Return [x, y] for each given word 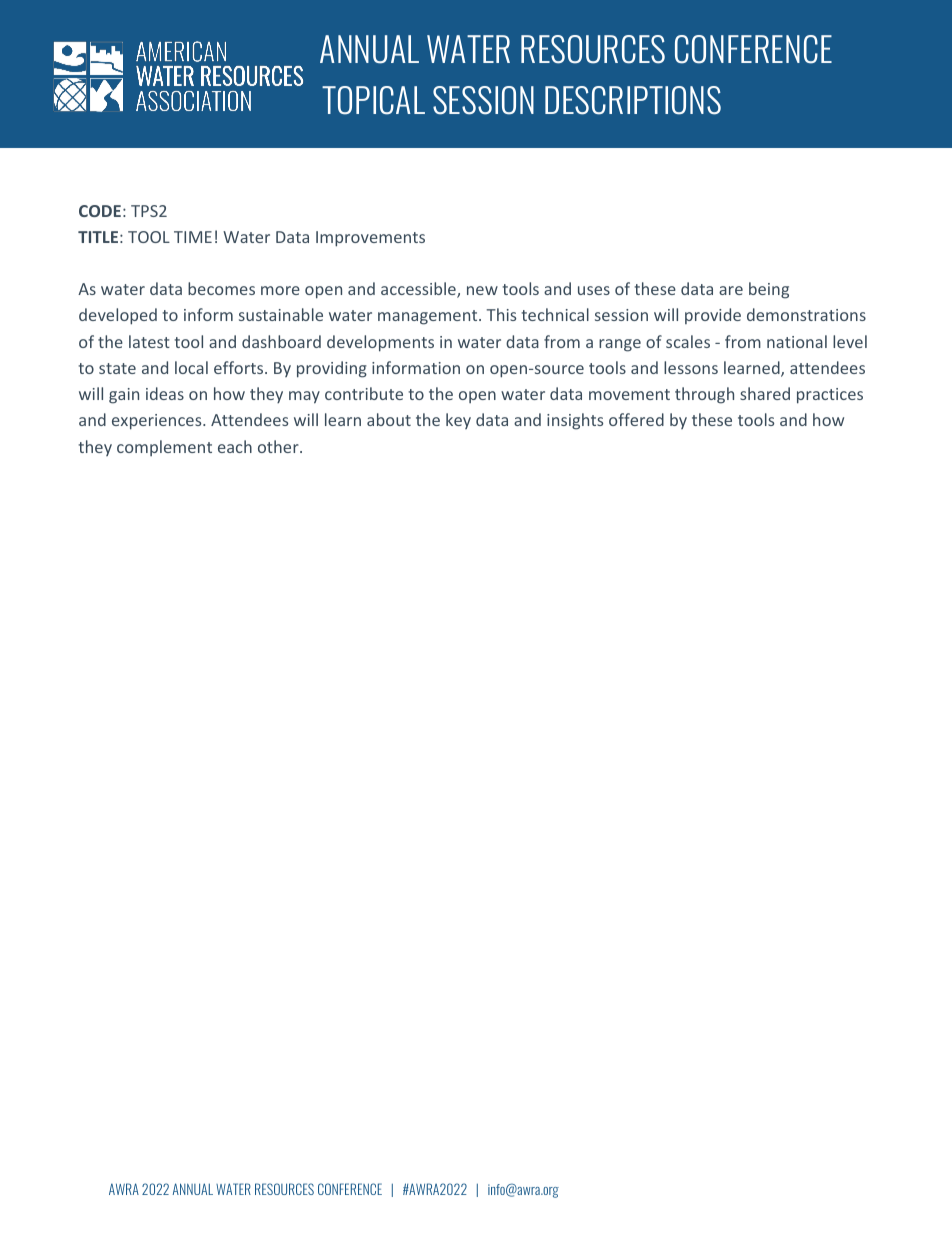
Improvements [370, 239]
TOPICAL [373, 100]
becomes [221, 288]
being [769, 290]
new [482, 290]
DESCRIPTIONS [633, 100]
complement [164, 448]
